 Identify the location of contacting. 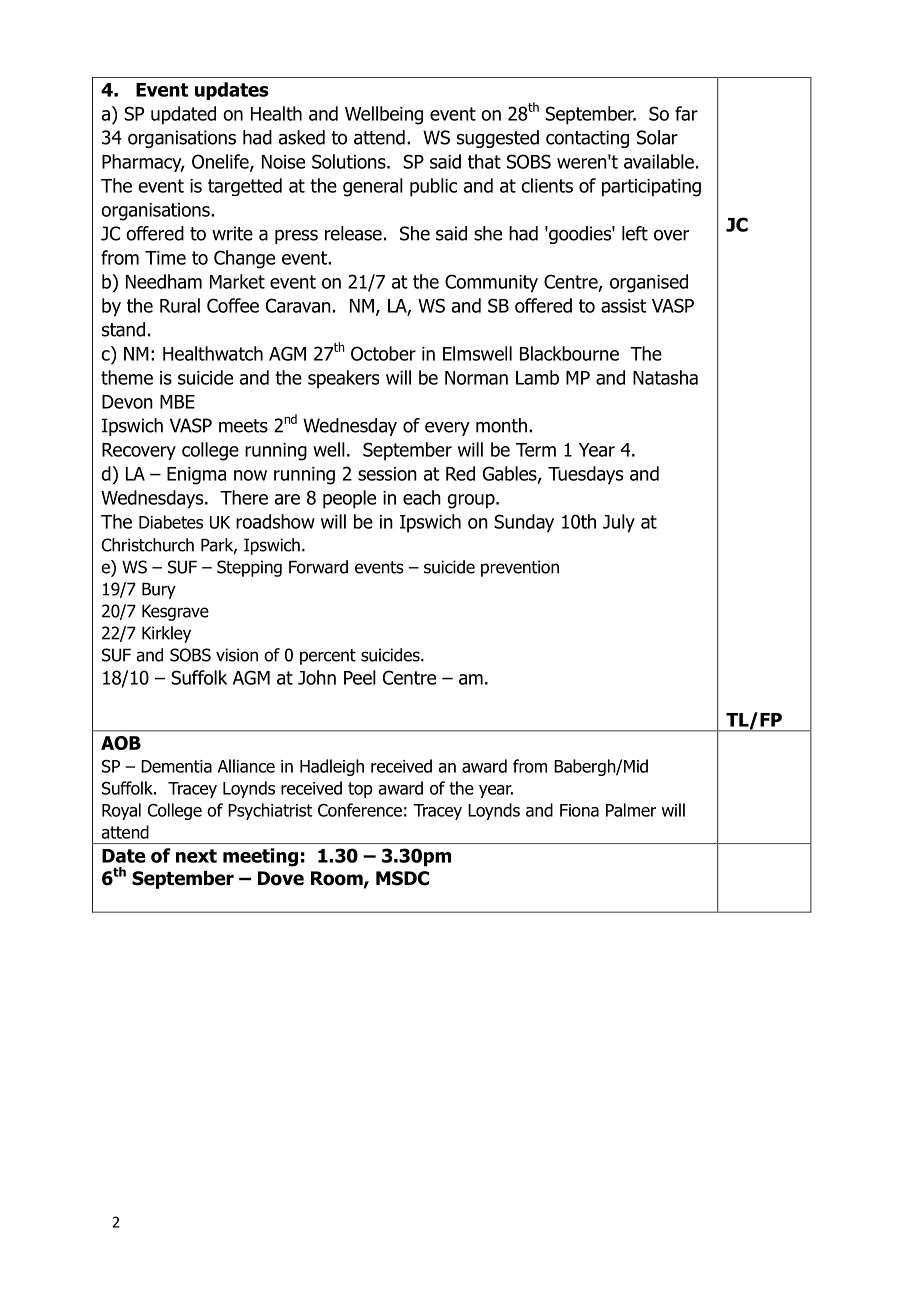
(587, 139).
